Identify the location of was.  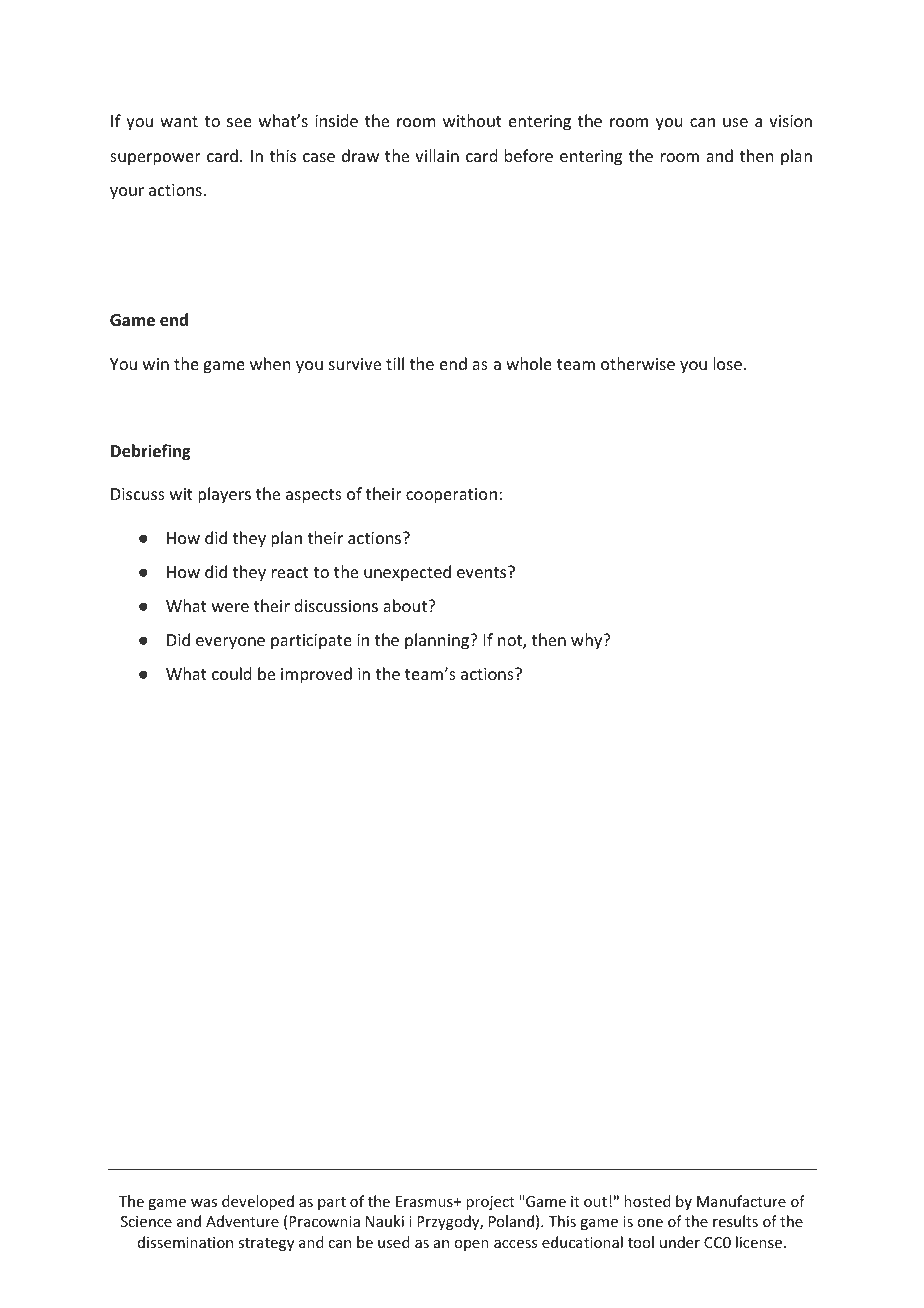
(204, 1203).
